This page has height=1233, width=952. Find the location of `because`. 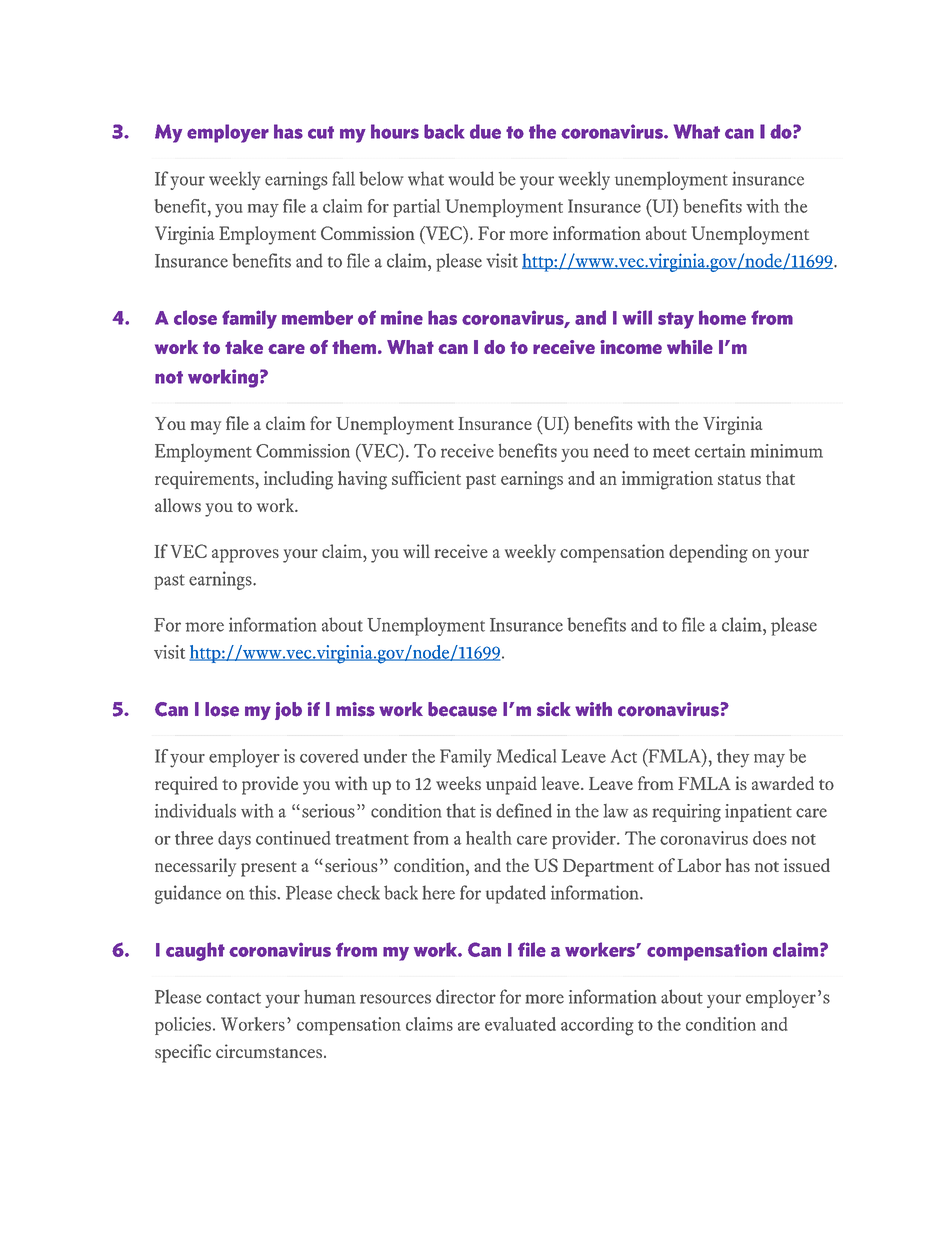

because is located at coordinates (462, 709).
